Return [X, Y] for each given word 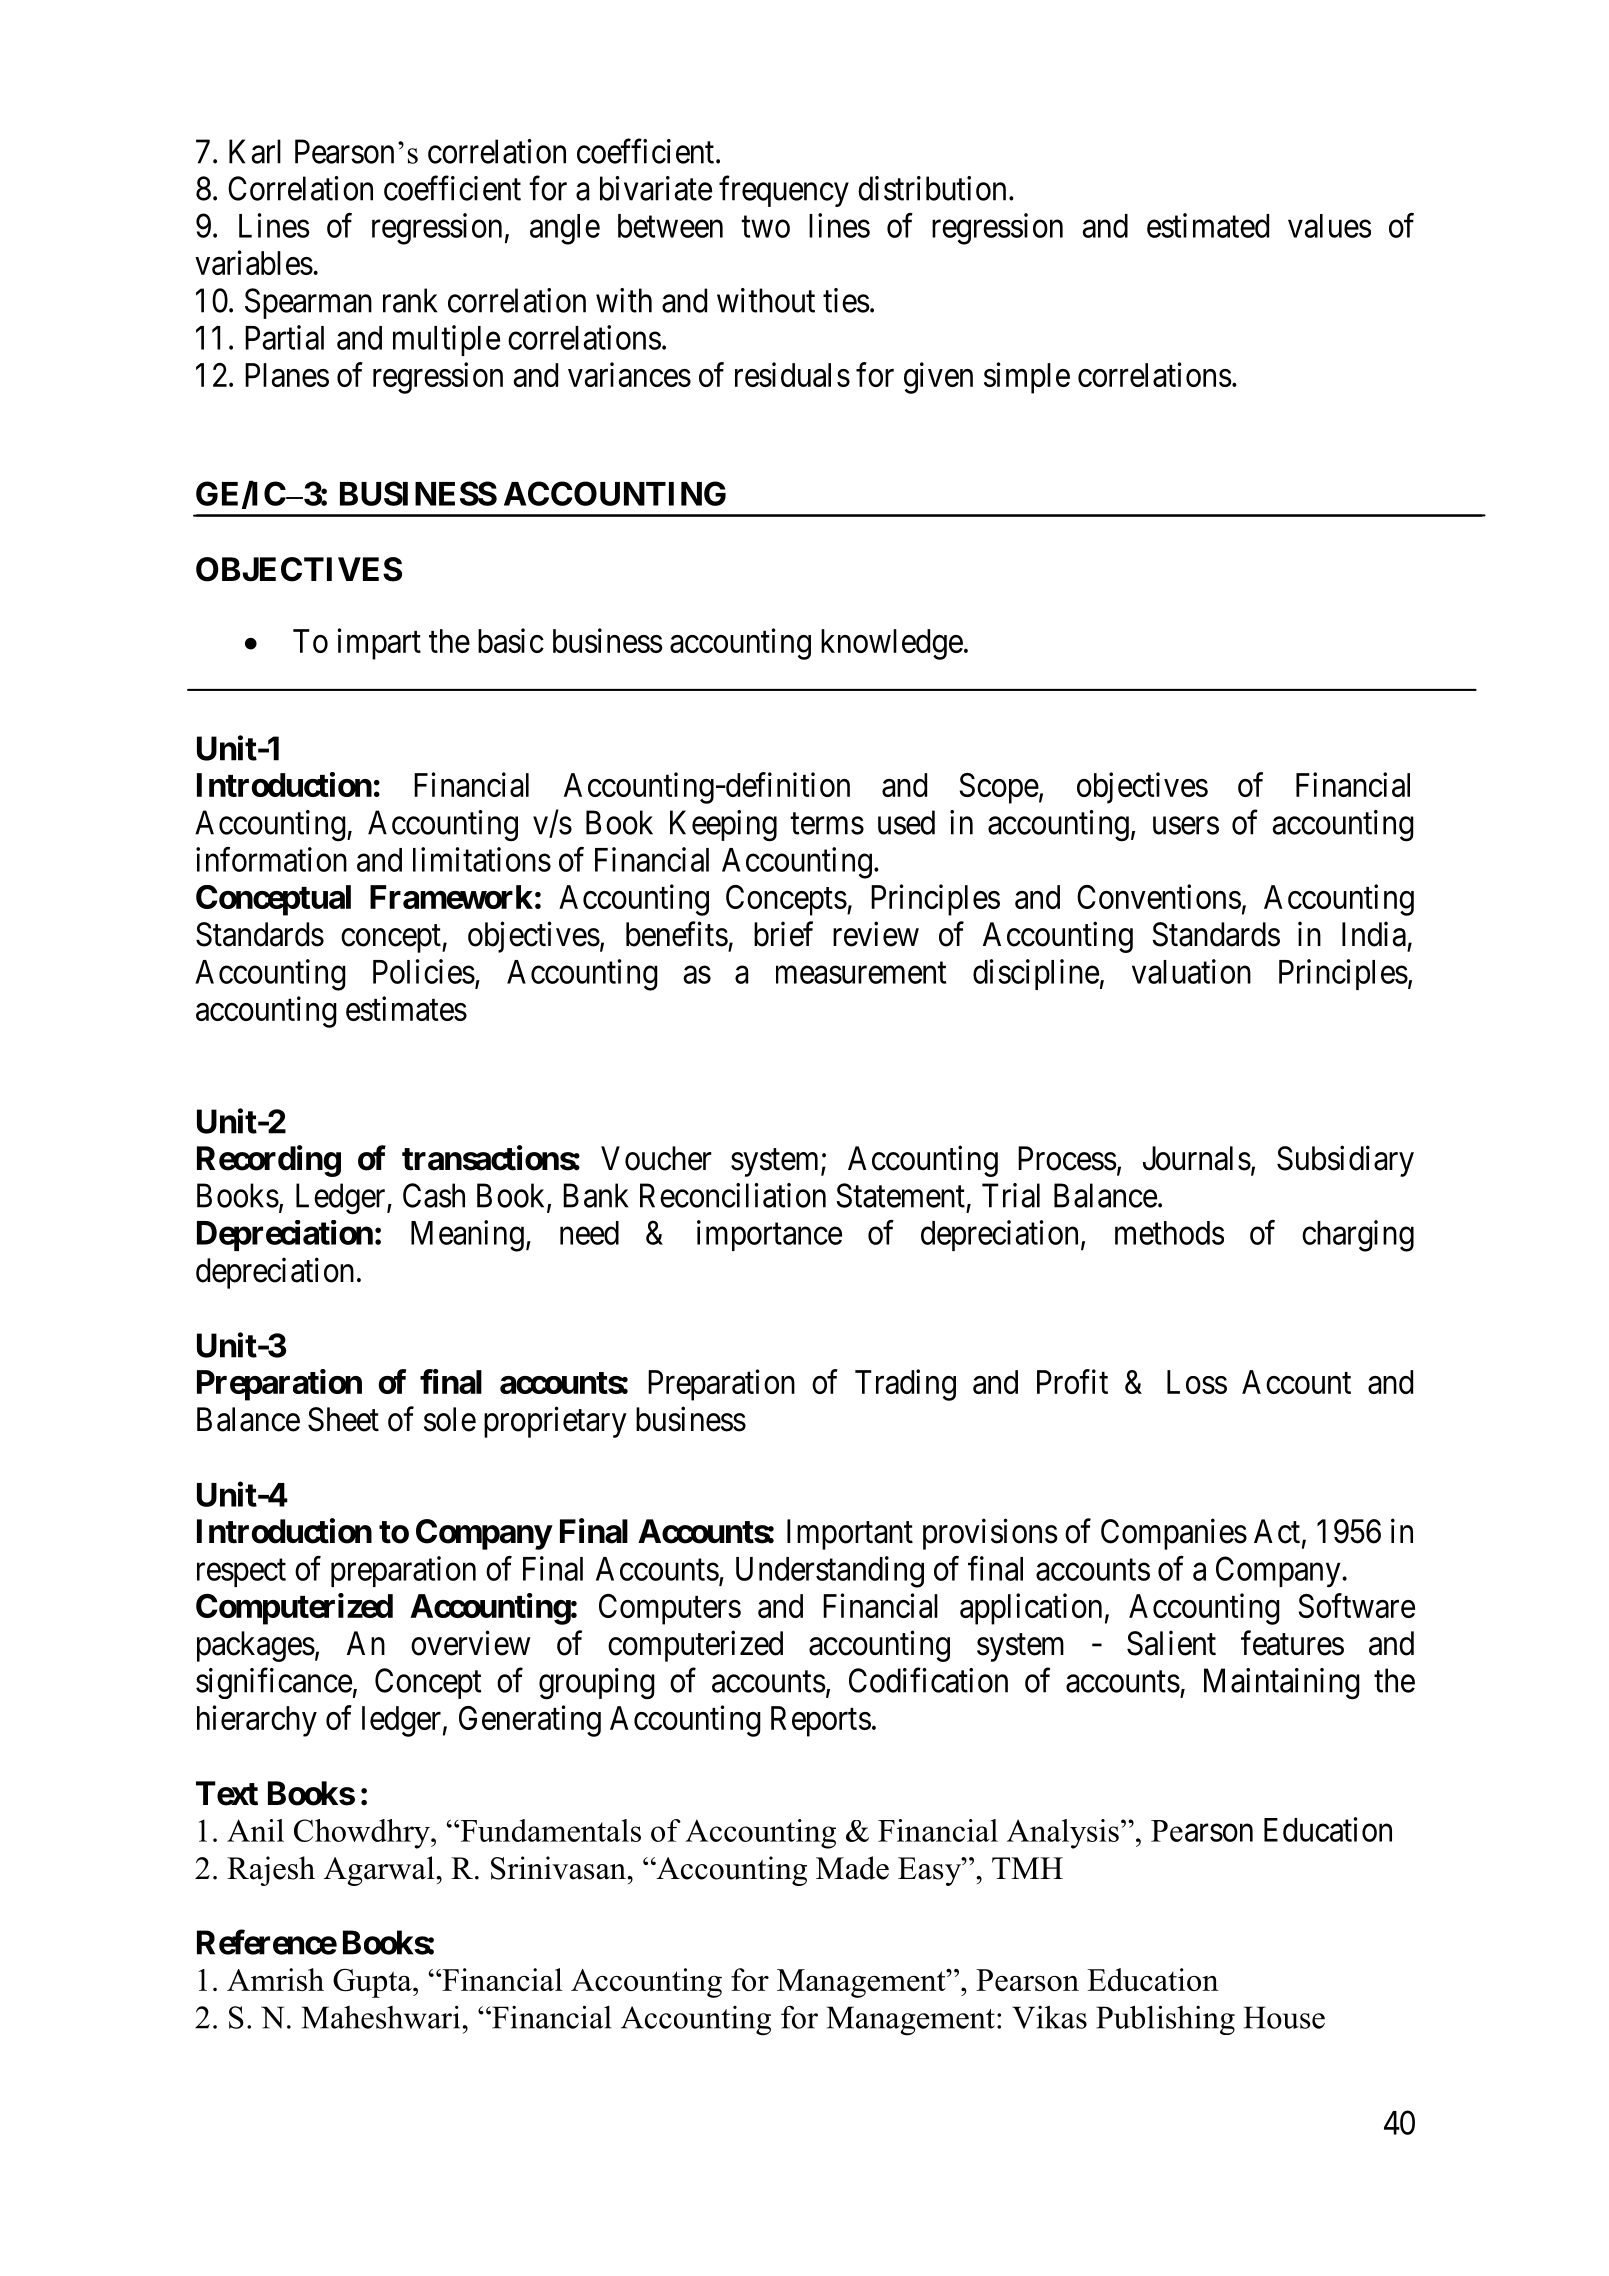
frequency [784, 191]
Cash [434, 1195]
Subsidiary [1345, 1161]
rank [410, 300]
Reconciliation [733, 1195]
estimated [1208, 225]
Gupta [373, 1983]
